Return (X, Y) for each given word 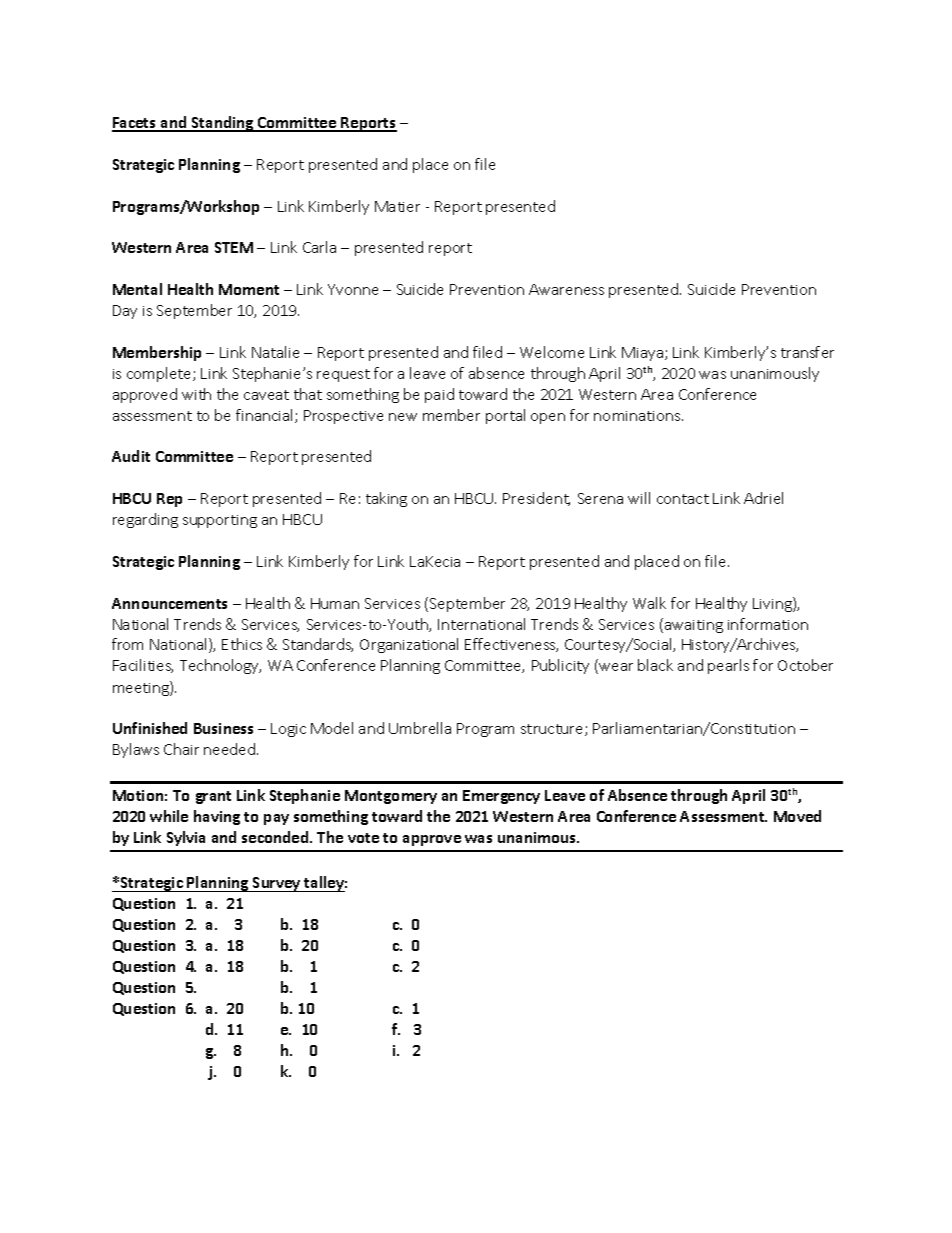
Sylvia (186, 838)
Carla (319, 247)
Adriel (763, 498)
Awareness (566, 289)
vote (363, 838)
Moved (797, 816)
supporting (220, 521)
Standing (223, 124)
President (536, 499)
